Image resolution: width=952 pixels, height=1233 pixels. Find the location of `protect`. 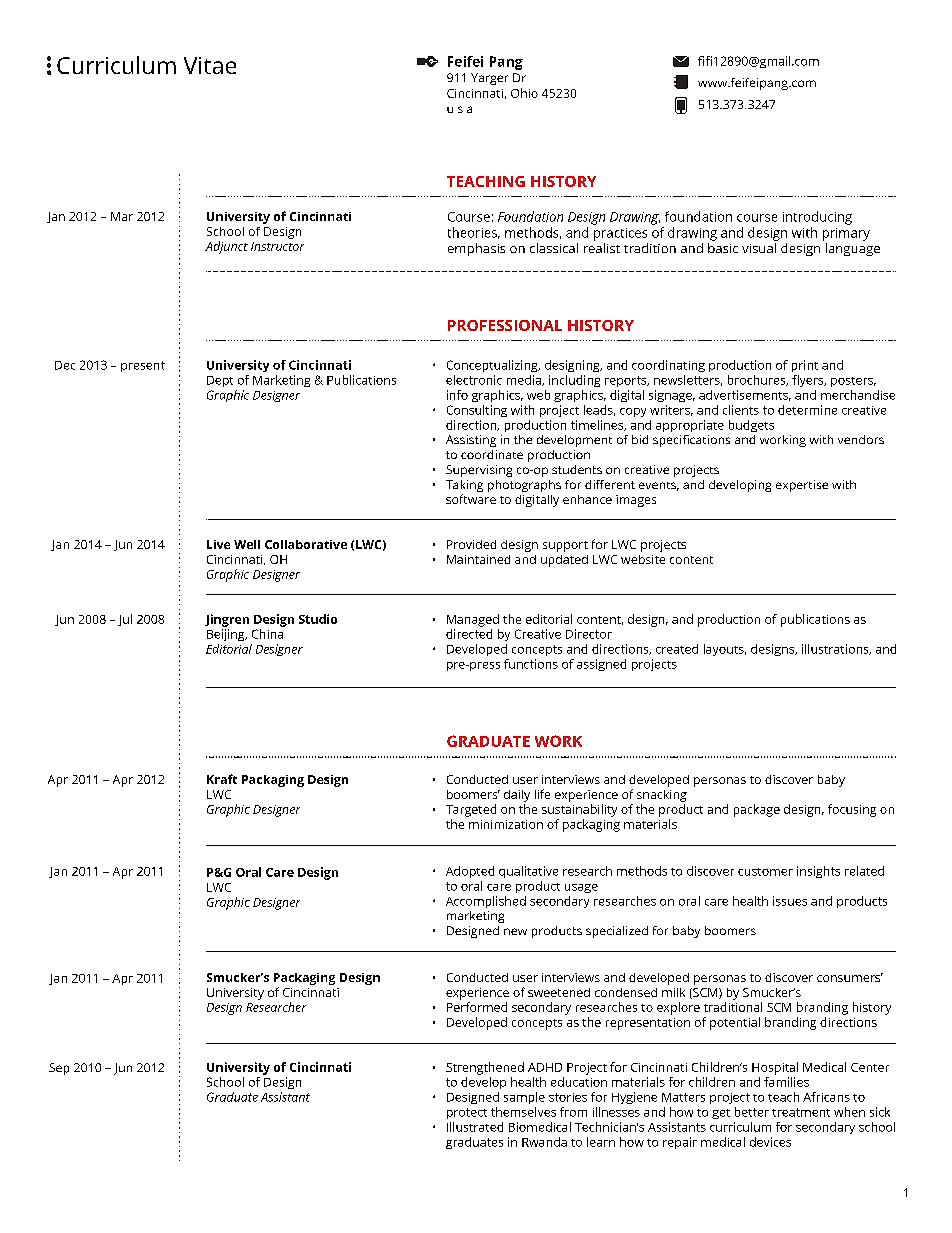

protect is located at coordinates (467, 1113).
